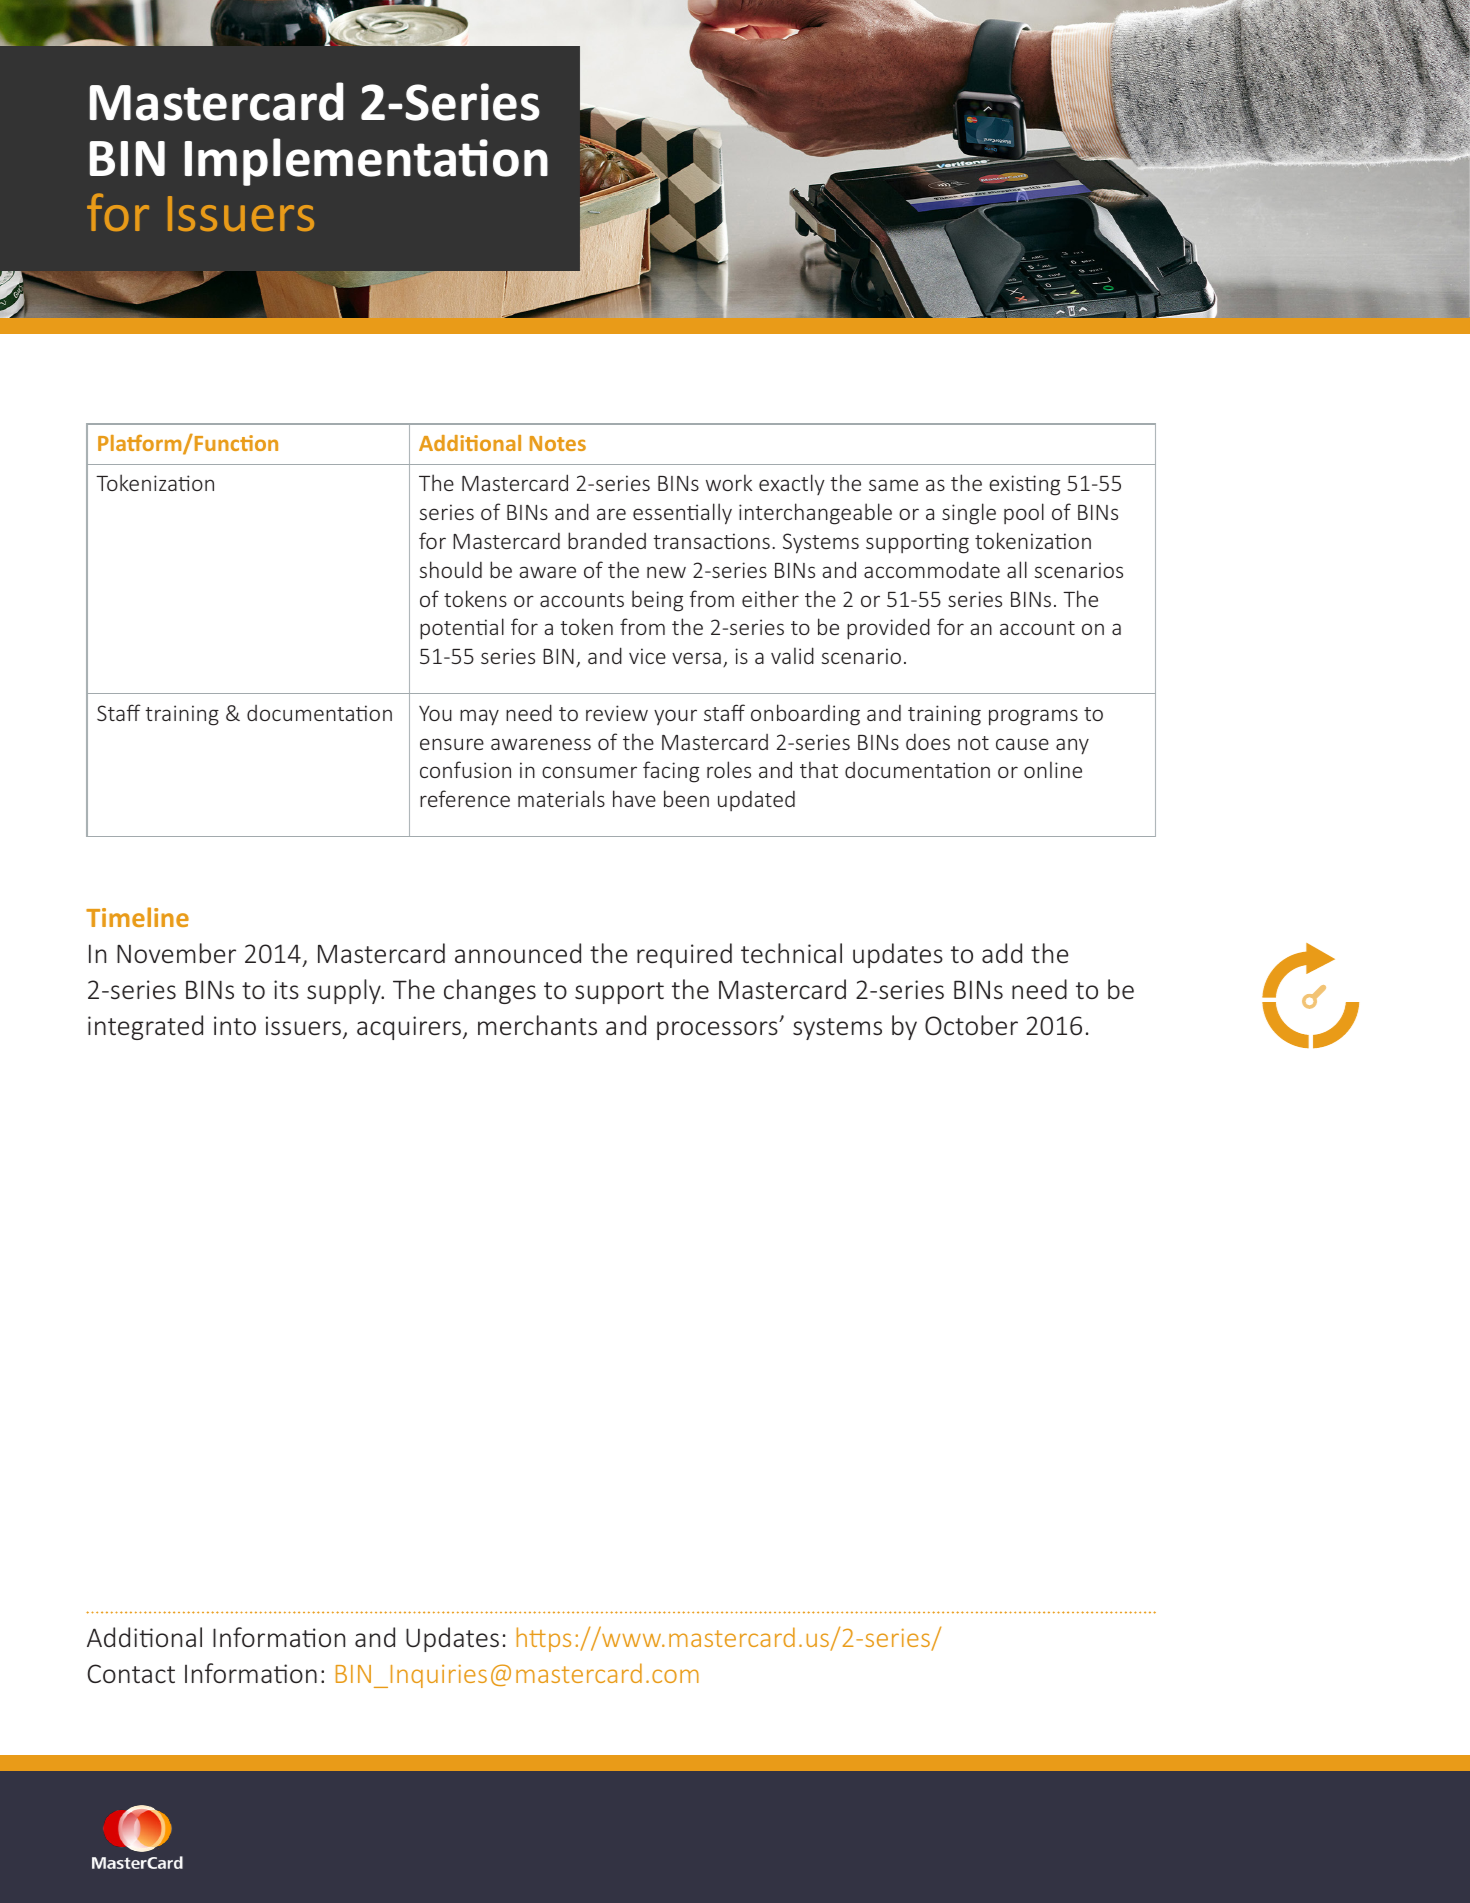 The height and width of the image is (1903, 1470). I want to click on processors, so click(718, 1030).
